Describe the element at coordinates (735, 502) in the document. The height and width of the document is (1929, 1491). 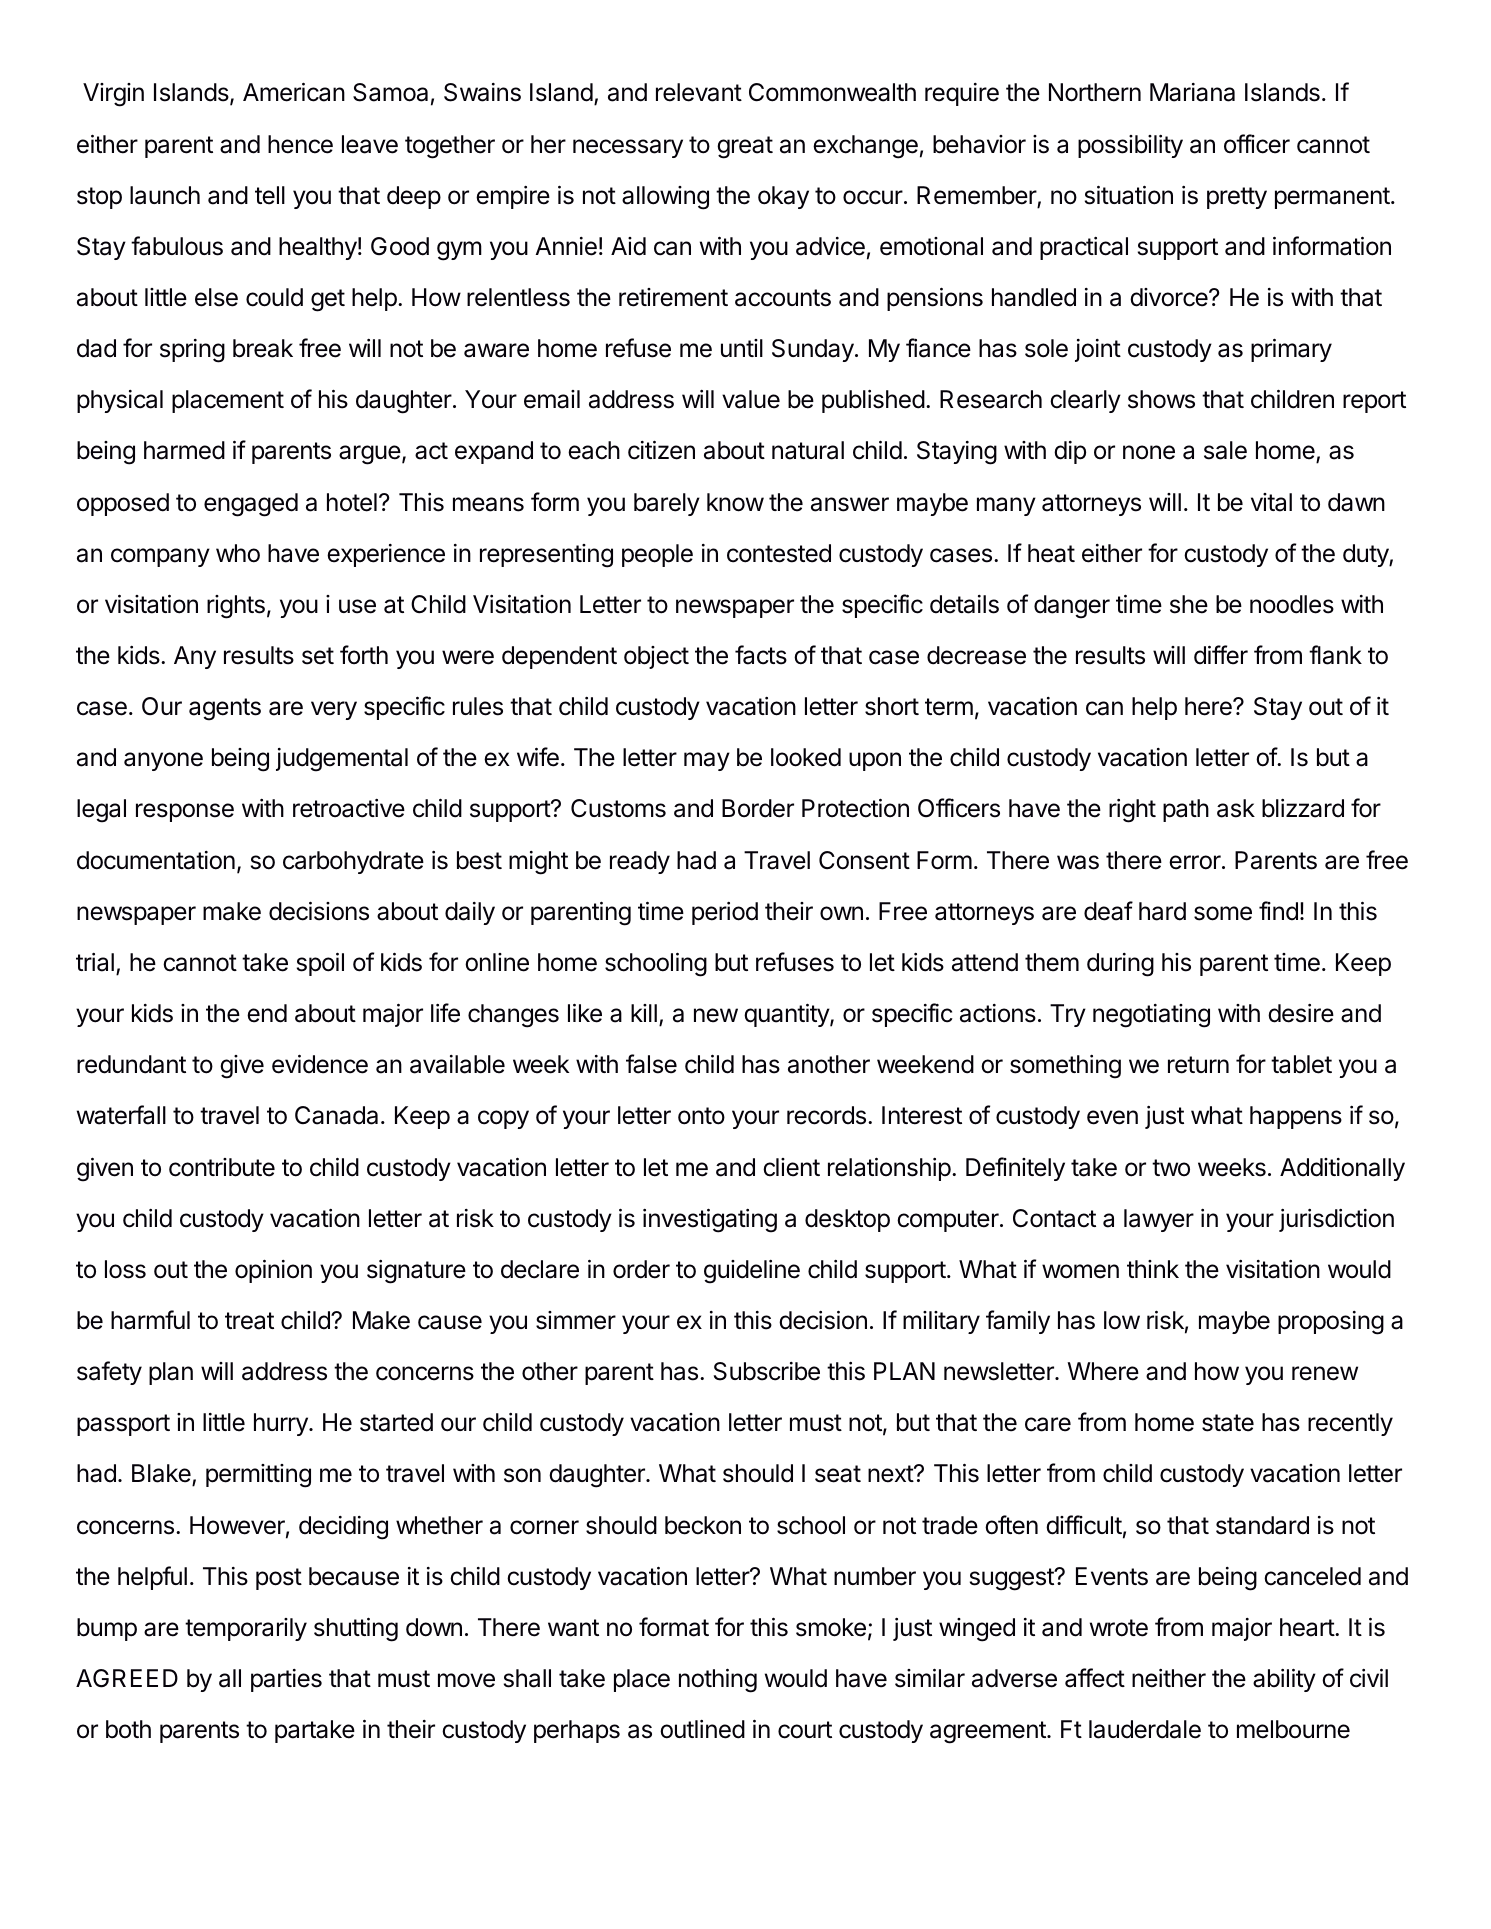
I see `know` at that location.
